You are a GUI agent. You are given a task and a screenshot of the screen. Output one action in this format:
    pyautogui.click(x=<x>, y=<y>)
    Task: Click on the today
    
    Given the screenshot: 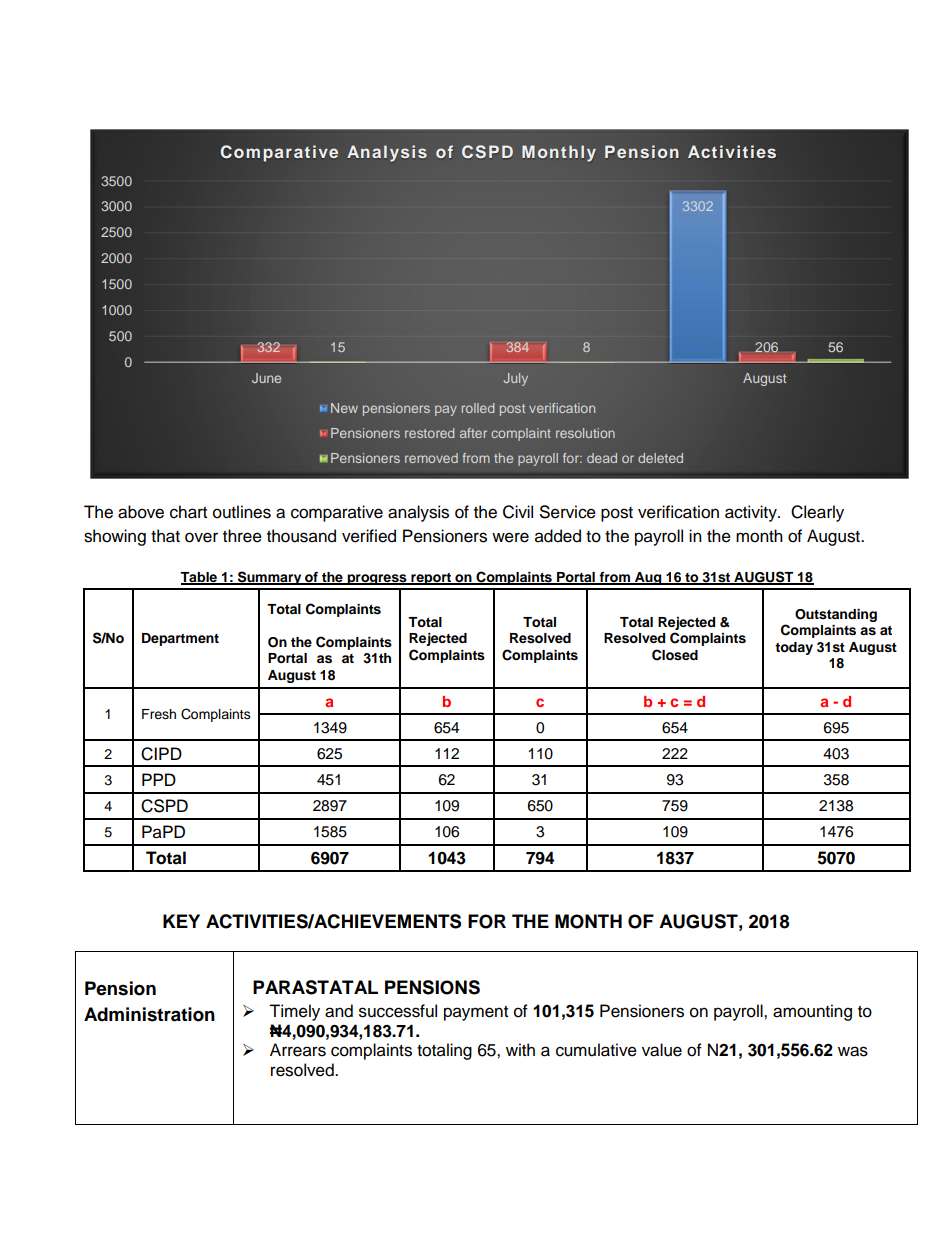 What is the action you would take?
    pyautogui.click(x=794, y=648)
